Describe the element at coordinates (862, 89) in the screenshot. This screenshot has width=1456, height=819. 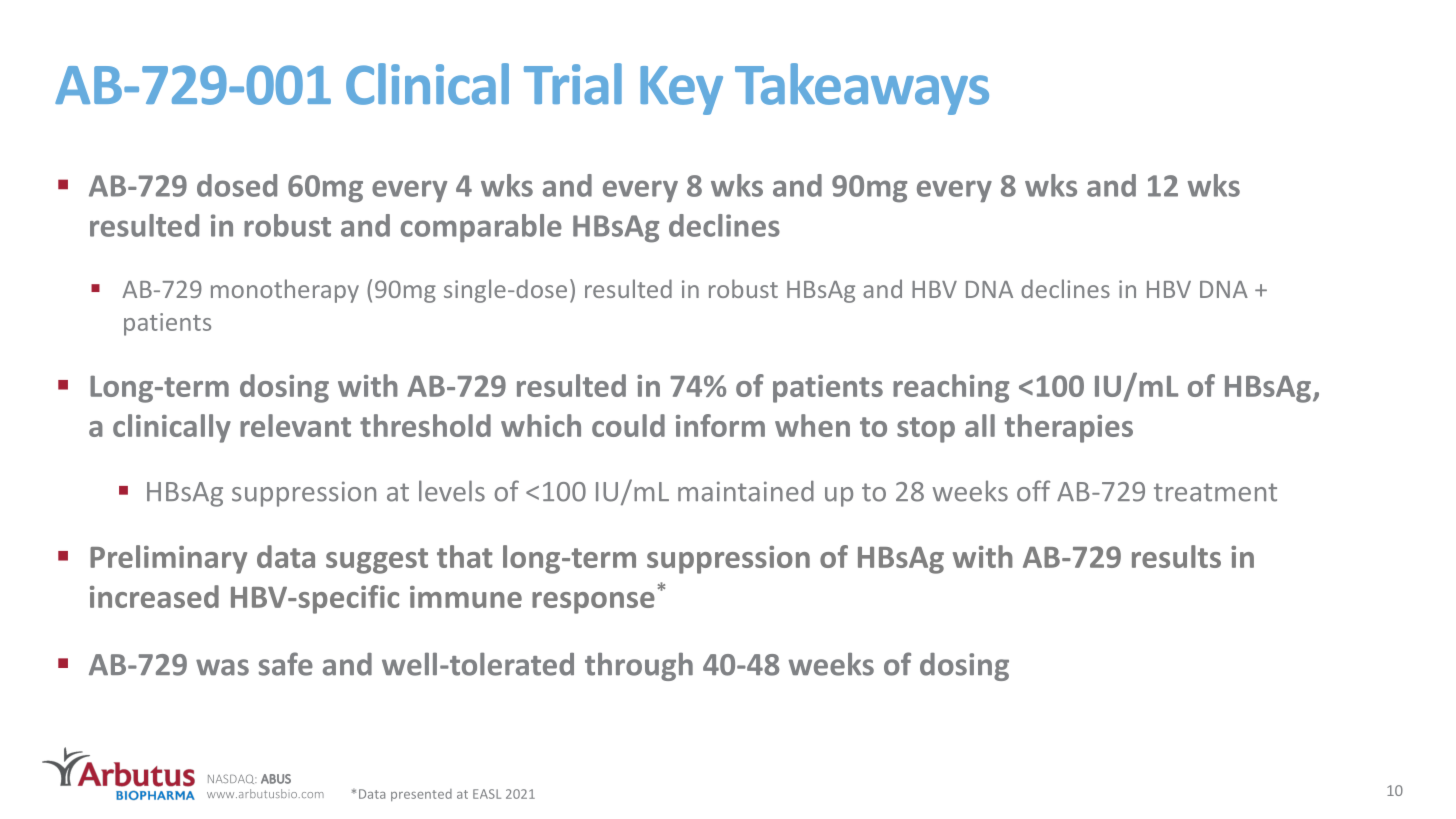
I see `Takeaways` at that location.
